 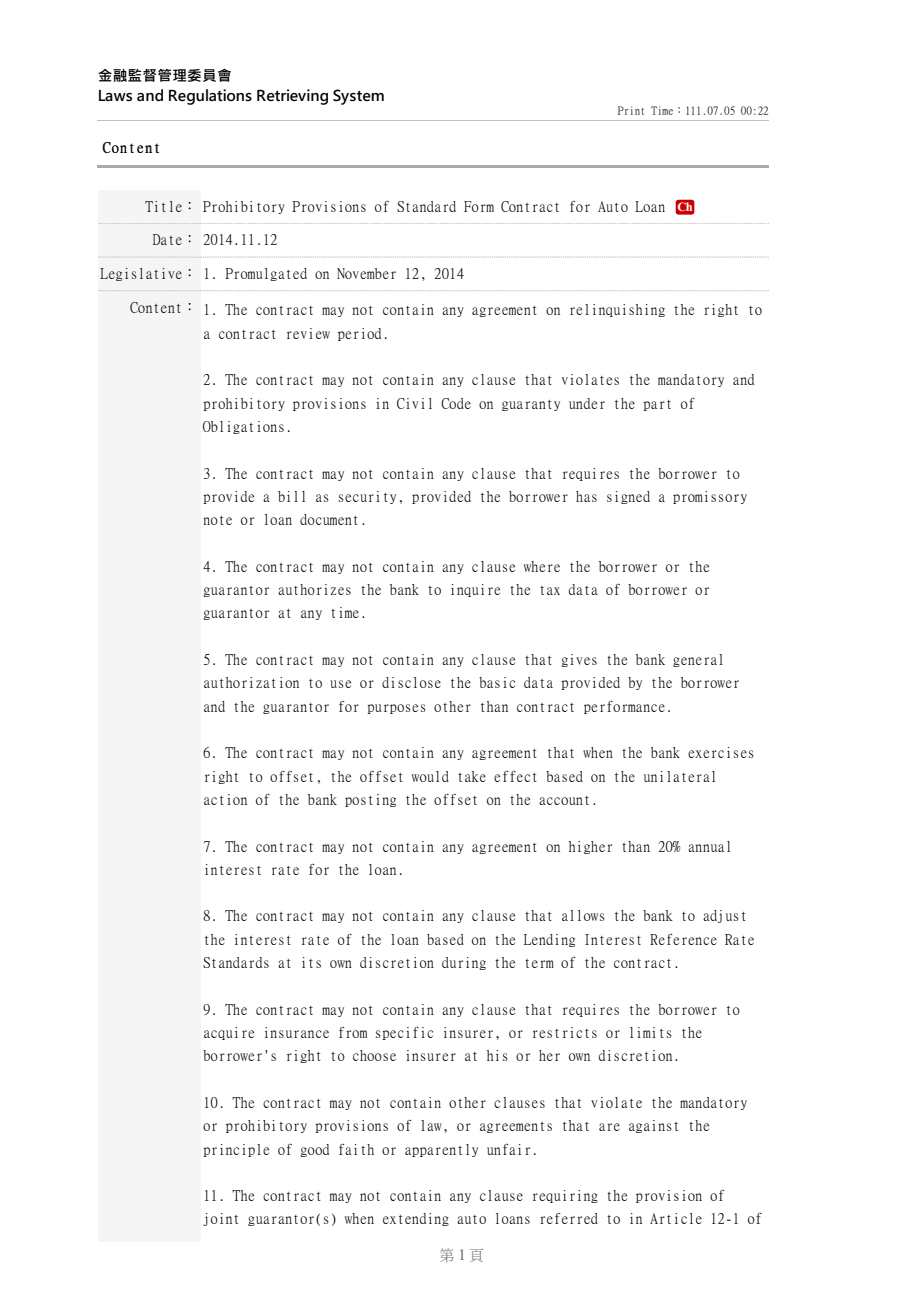 I want to click on part, so click(x=657, y=405).
